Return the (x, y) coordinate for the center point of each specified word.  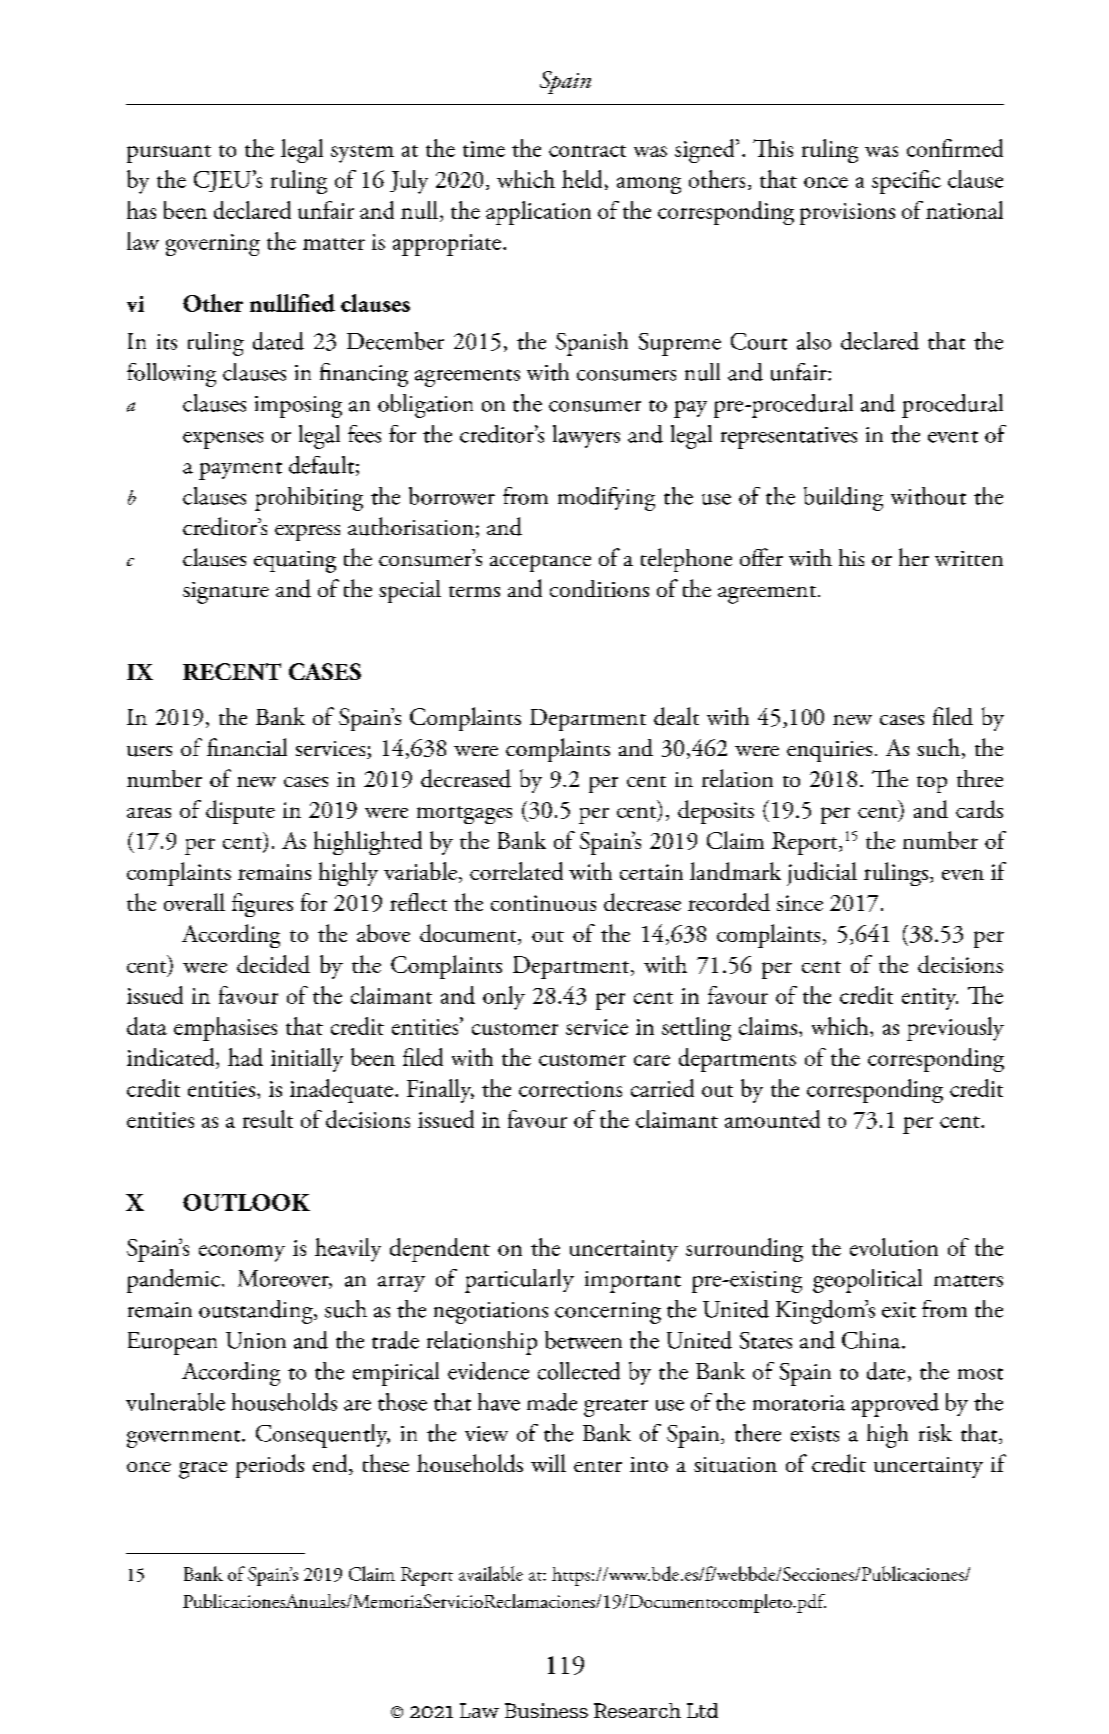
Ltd (702, 1710)
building (843, 499)
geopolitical (867, 1281)
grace (203, 1470)
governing (213, 245)
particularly (519, 1281)
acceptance (540, 563)
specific (906, 182)
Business (546, 1710)
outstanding (257, 1312)
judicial (822, 874)
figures (262, 905)
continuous (543, 903)
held (582, 179)
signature (226, 593)
